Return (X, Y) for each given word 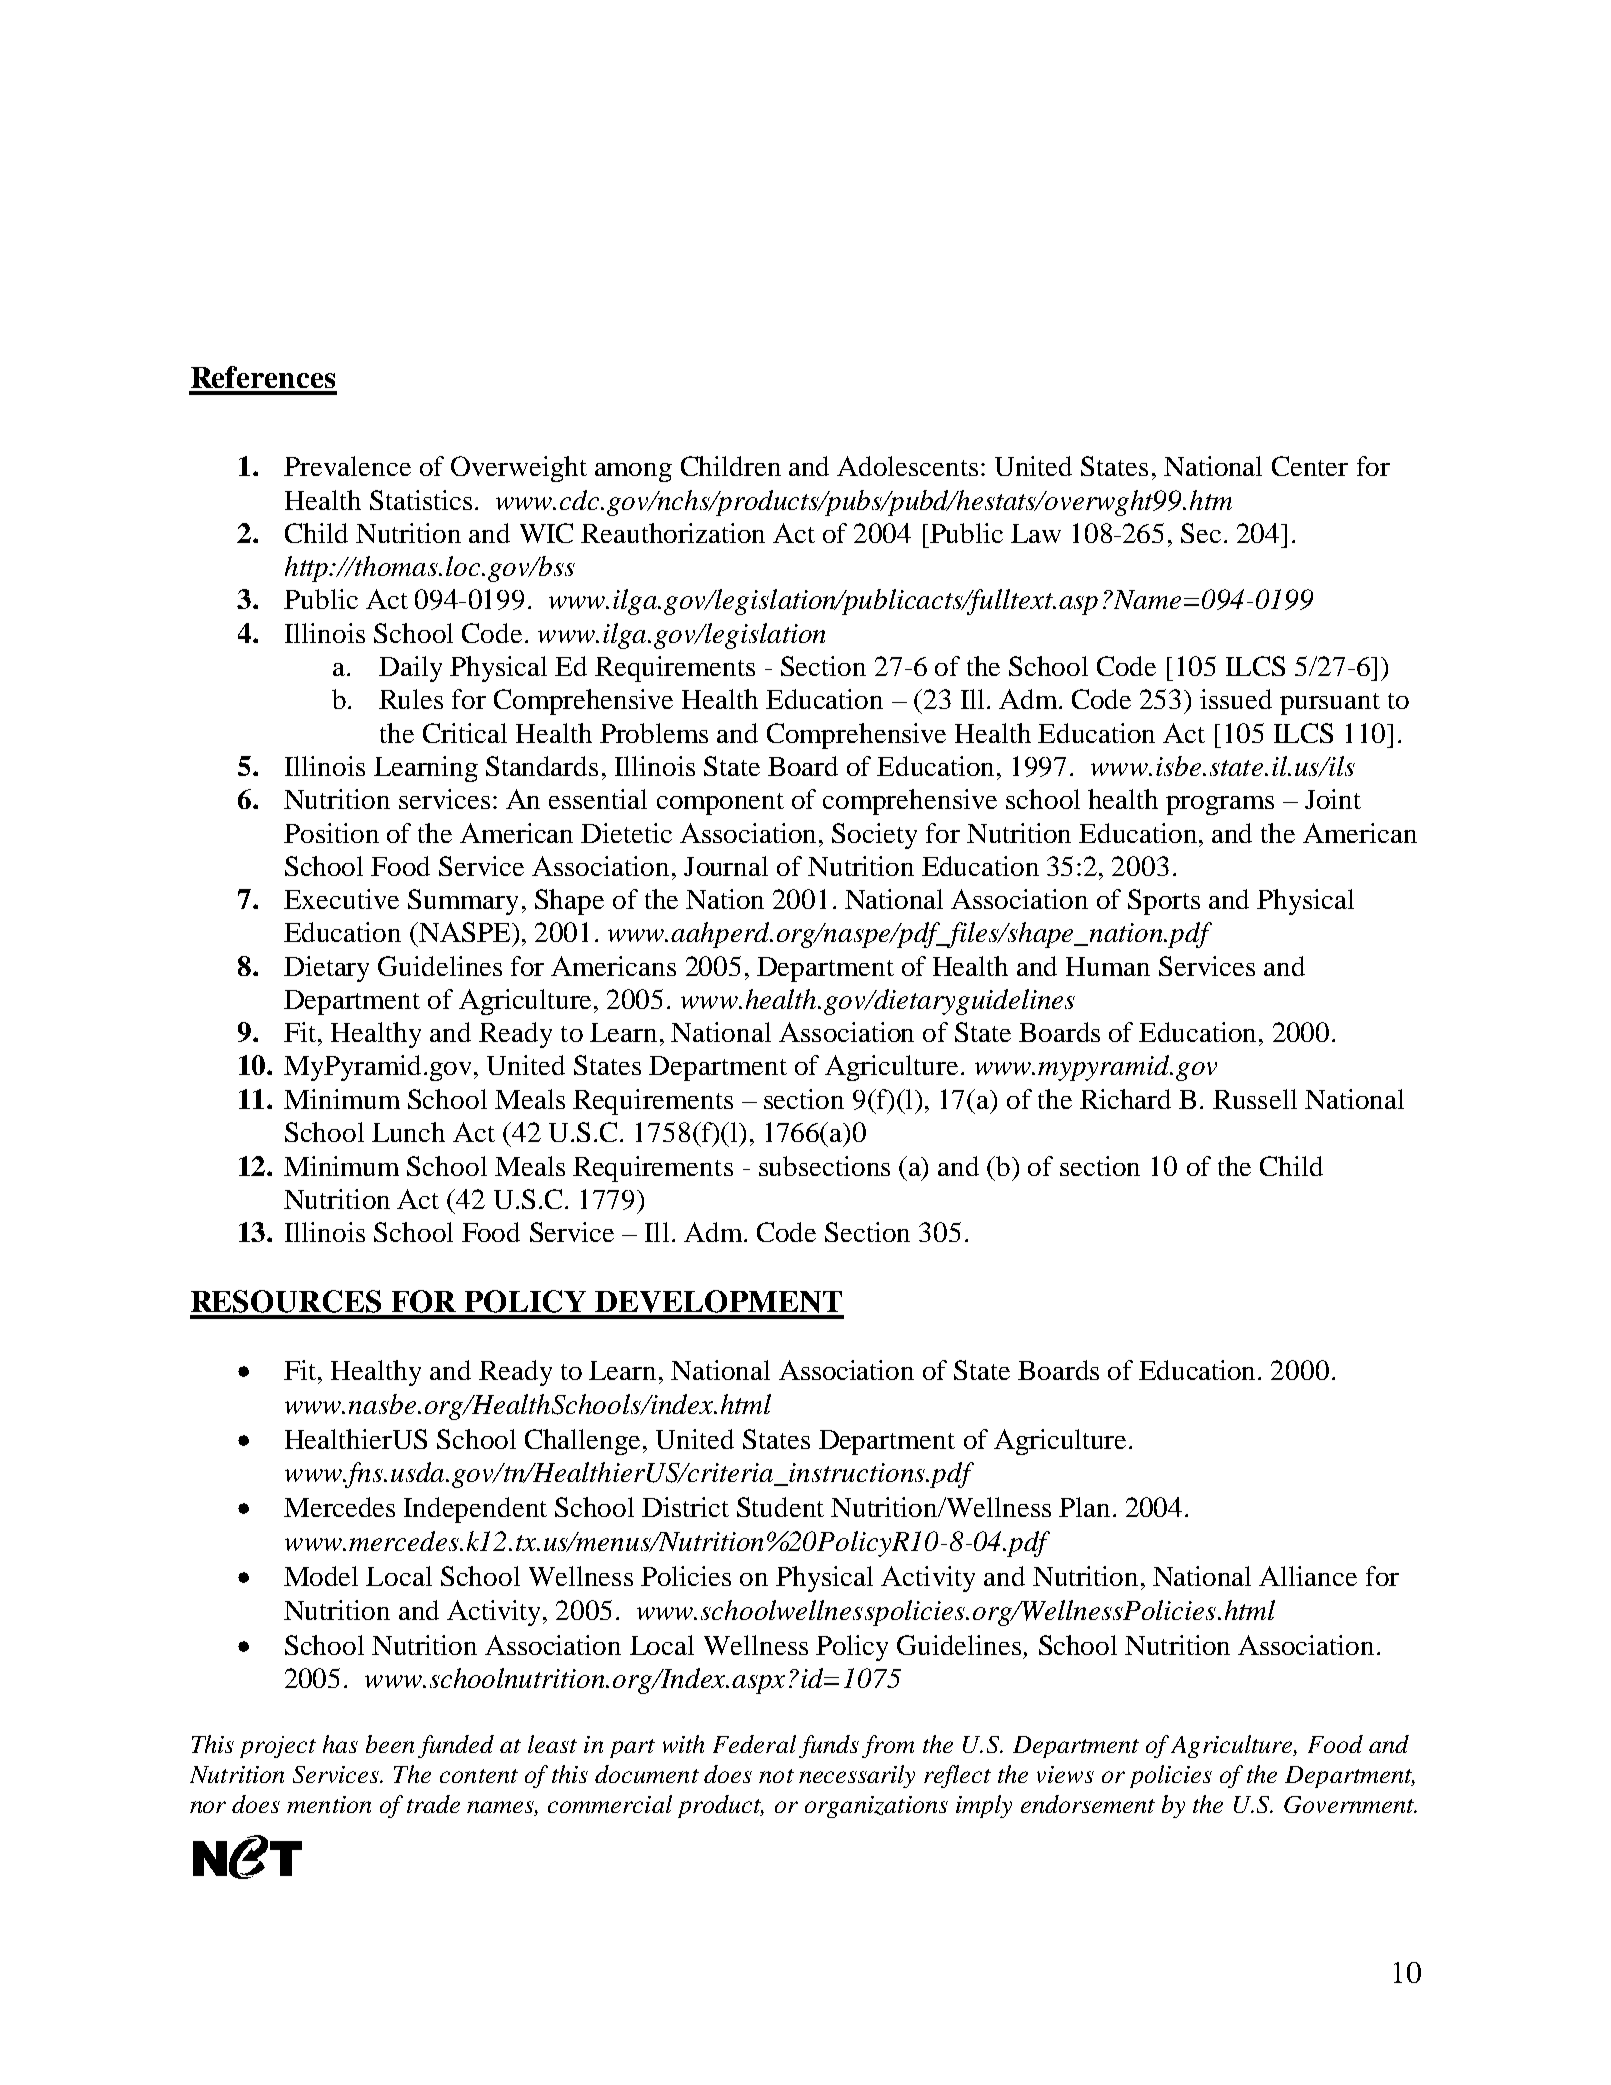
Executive (341, 899)
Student (780, 1507)
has (340, 1744)
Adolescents (907, 466)
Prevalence (347, 466)
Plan (1084, 1507)
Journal (726, 866)
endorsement (1088, 1804)
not (776, 1776)
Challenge (582, 1442)
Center (1310, 466)
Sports (1164, 902)
